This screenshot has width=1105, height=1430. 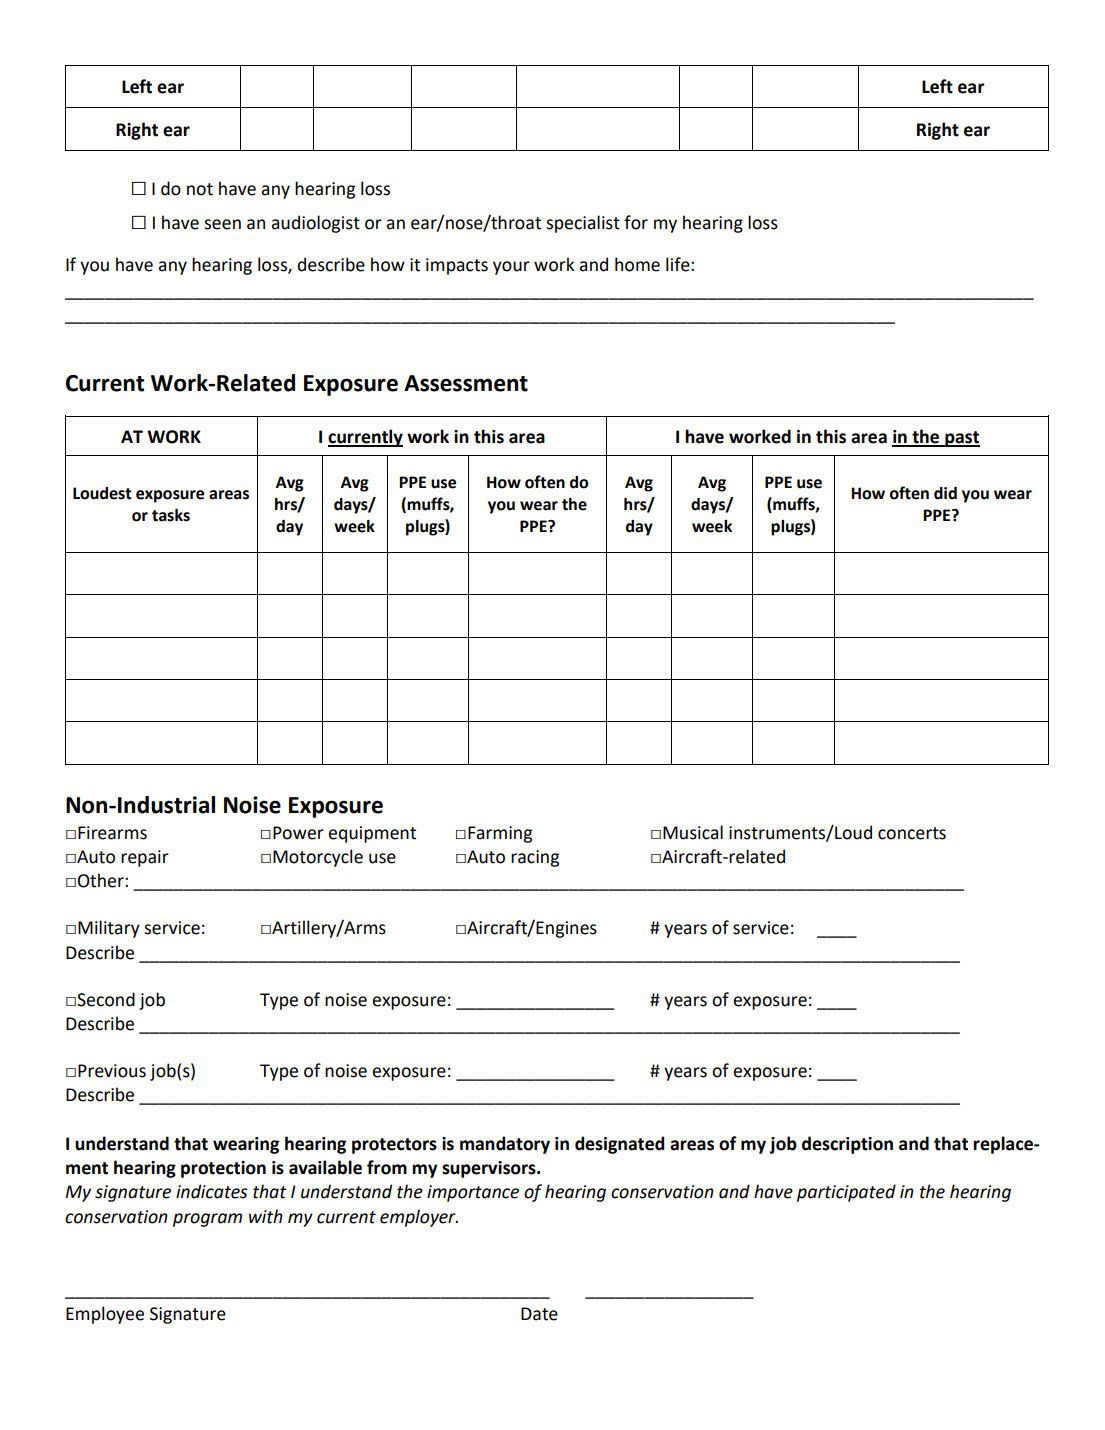 What do you see at coordinates (511, 268) in the screenshot?
I see `your` at bounding box center [511, 268].
